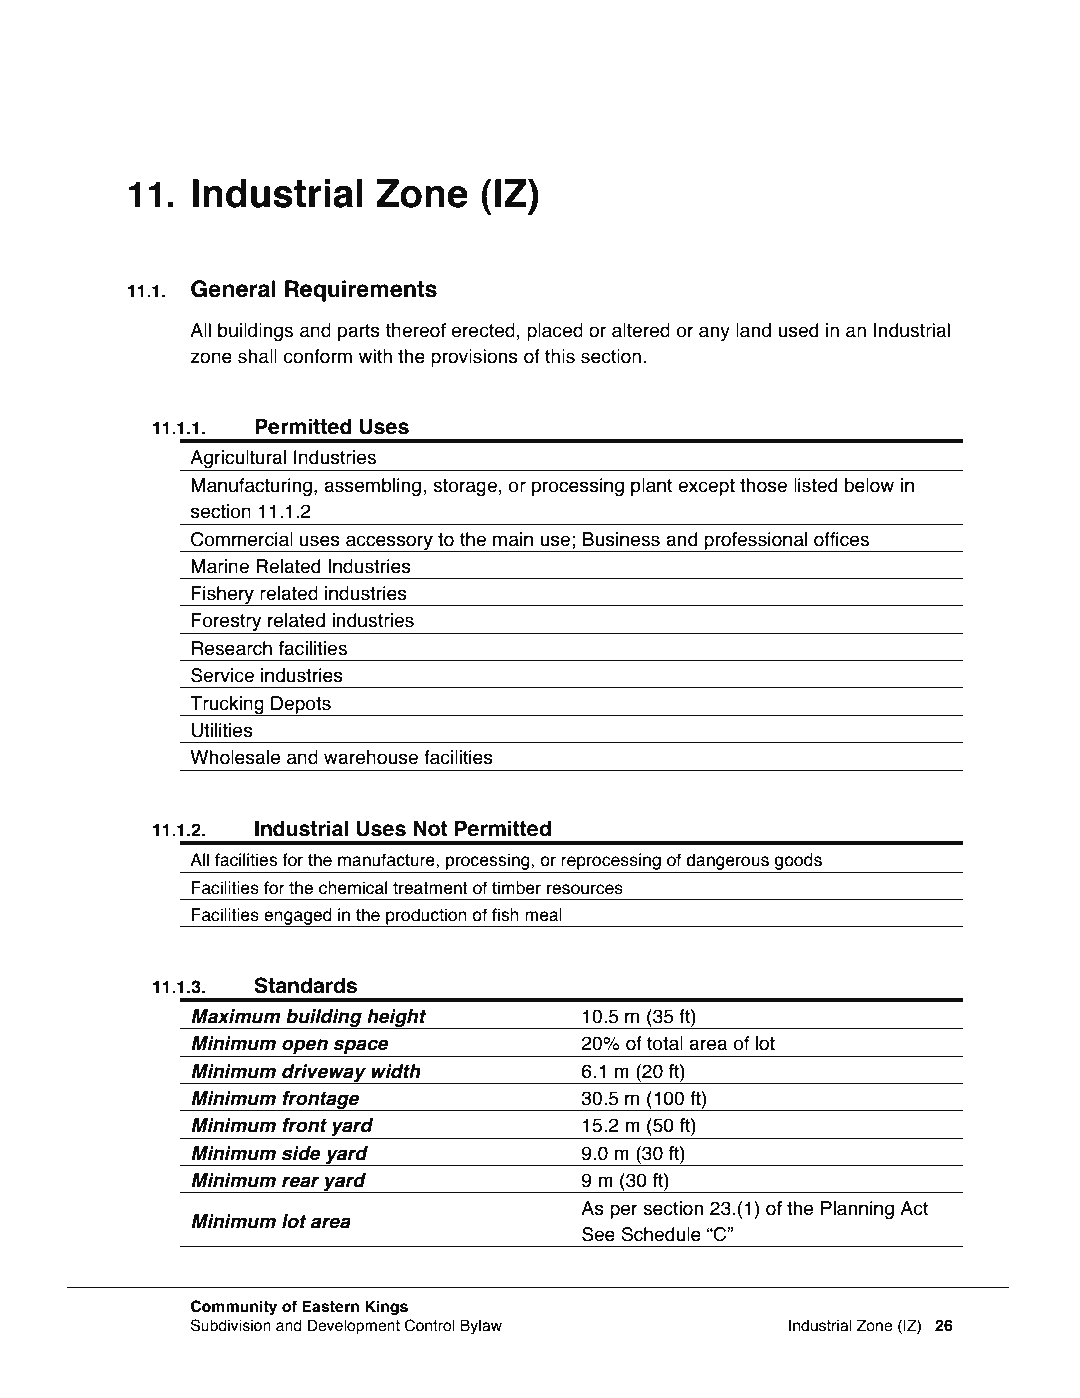 The height and width of the page is (1398, 1080). I want to click on used, so click(798, 330).
